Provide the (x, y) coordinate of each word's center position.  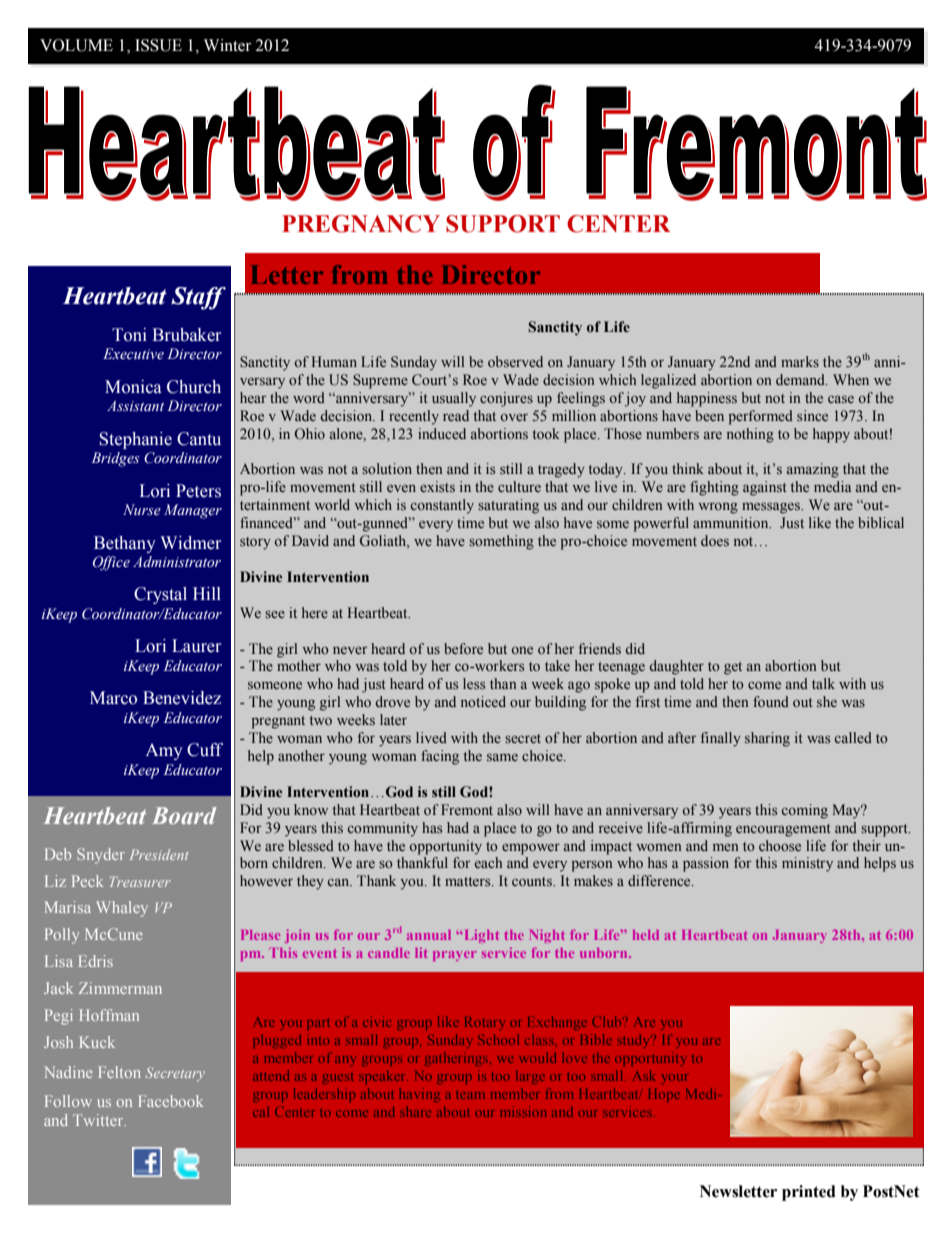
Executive (133, 354)
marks (800, 361)
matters (469, 881)
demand (801, 379)
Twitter (99, 1120)
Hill (207, 593)
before (463, 648)
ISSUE (158, 45)
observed (515, 361)
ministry (807, 864)
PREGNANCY (361, 224)
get (733, 668)
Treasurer (140, 881)
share (415, 1112)
